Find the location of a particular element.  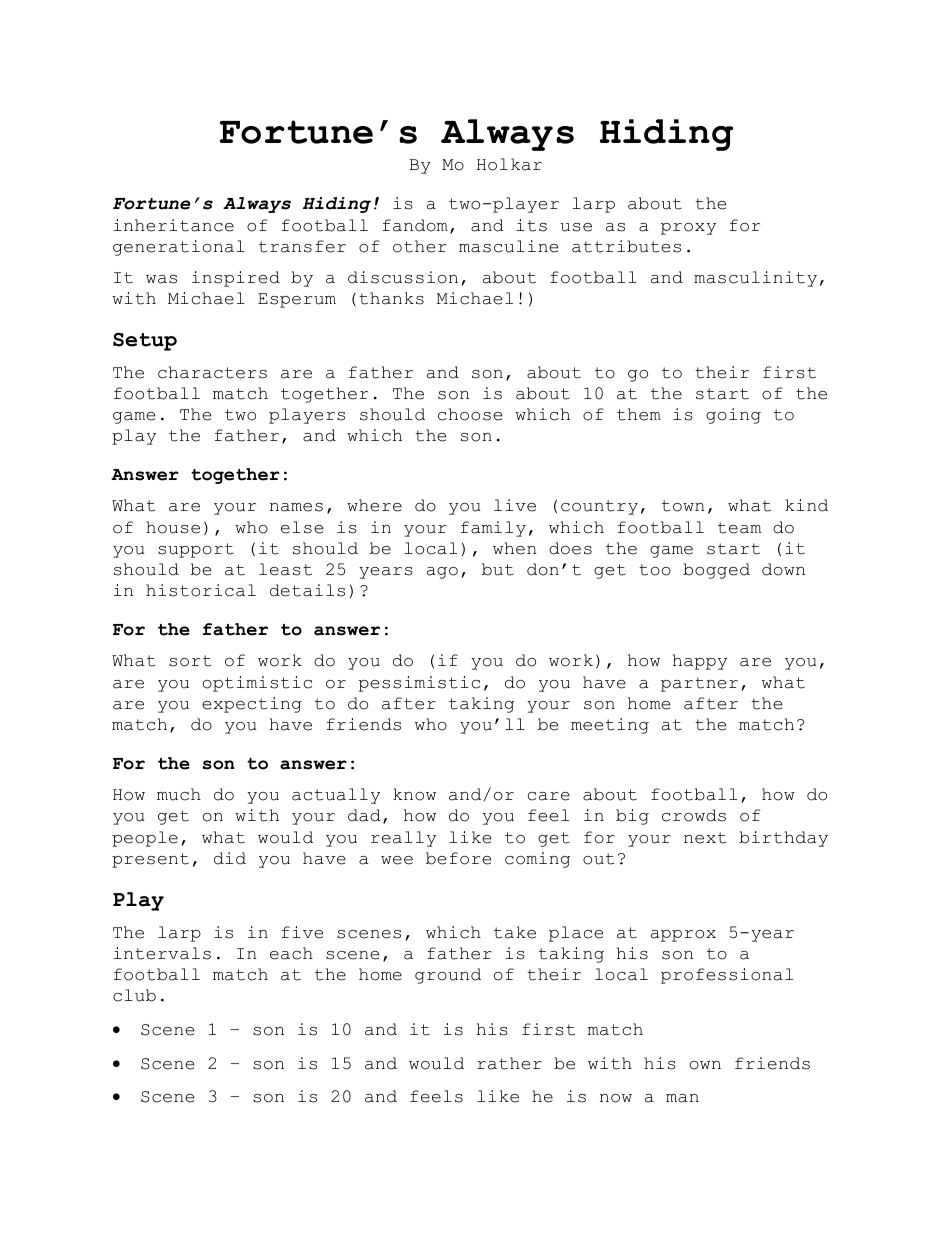

masculine is located at coordinates (508, 246).
